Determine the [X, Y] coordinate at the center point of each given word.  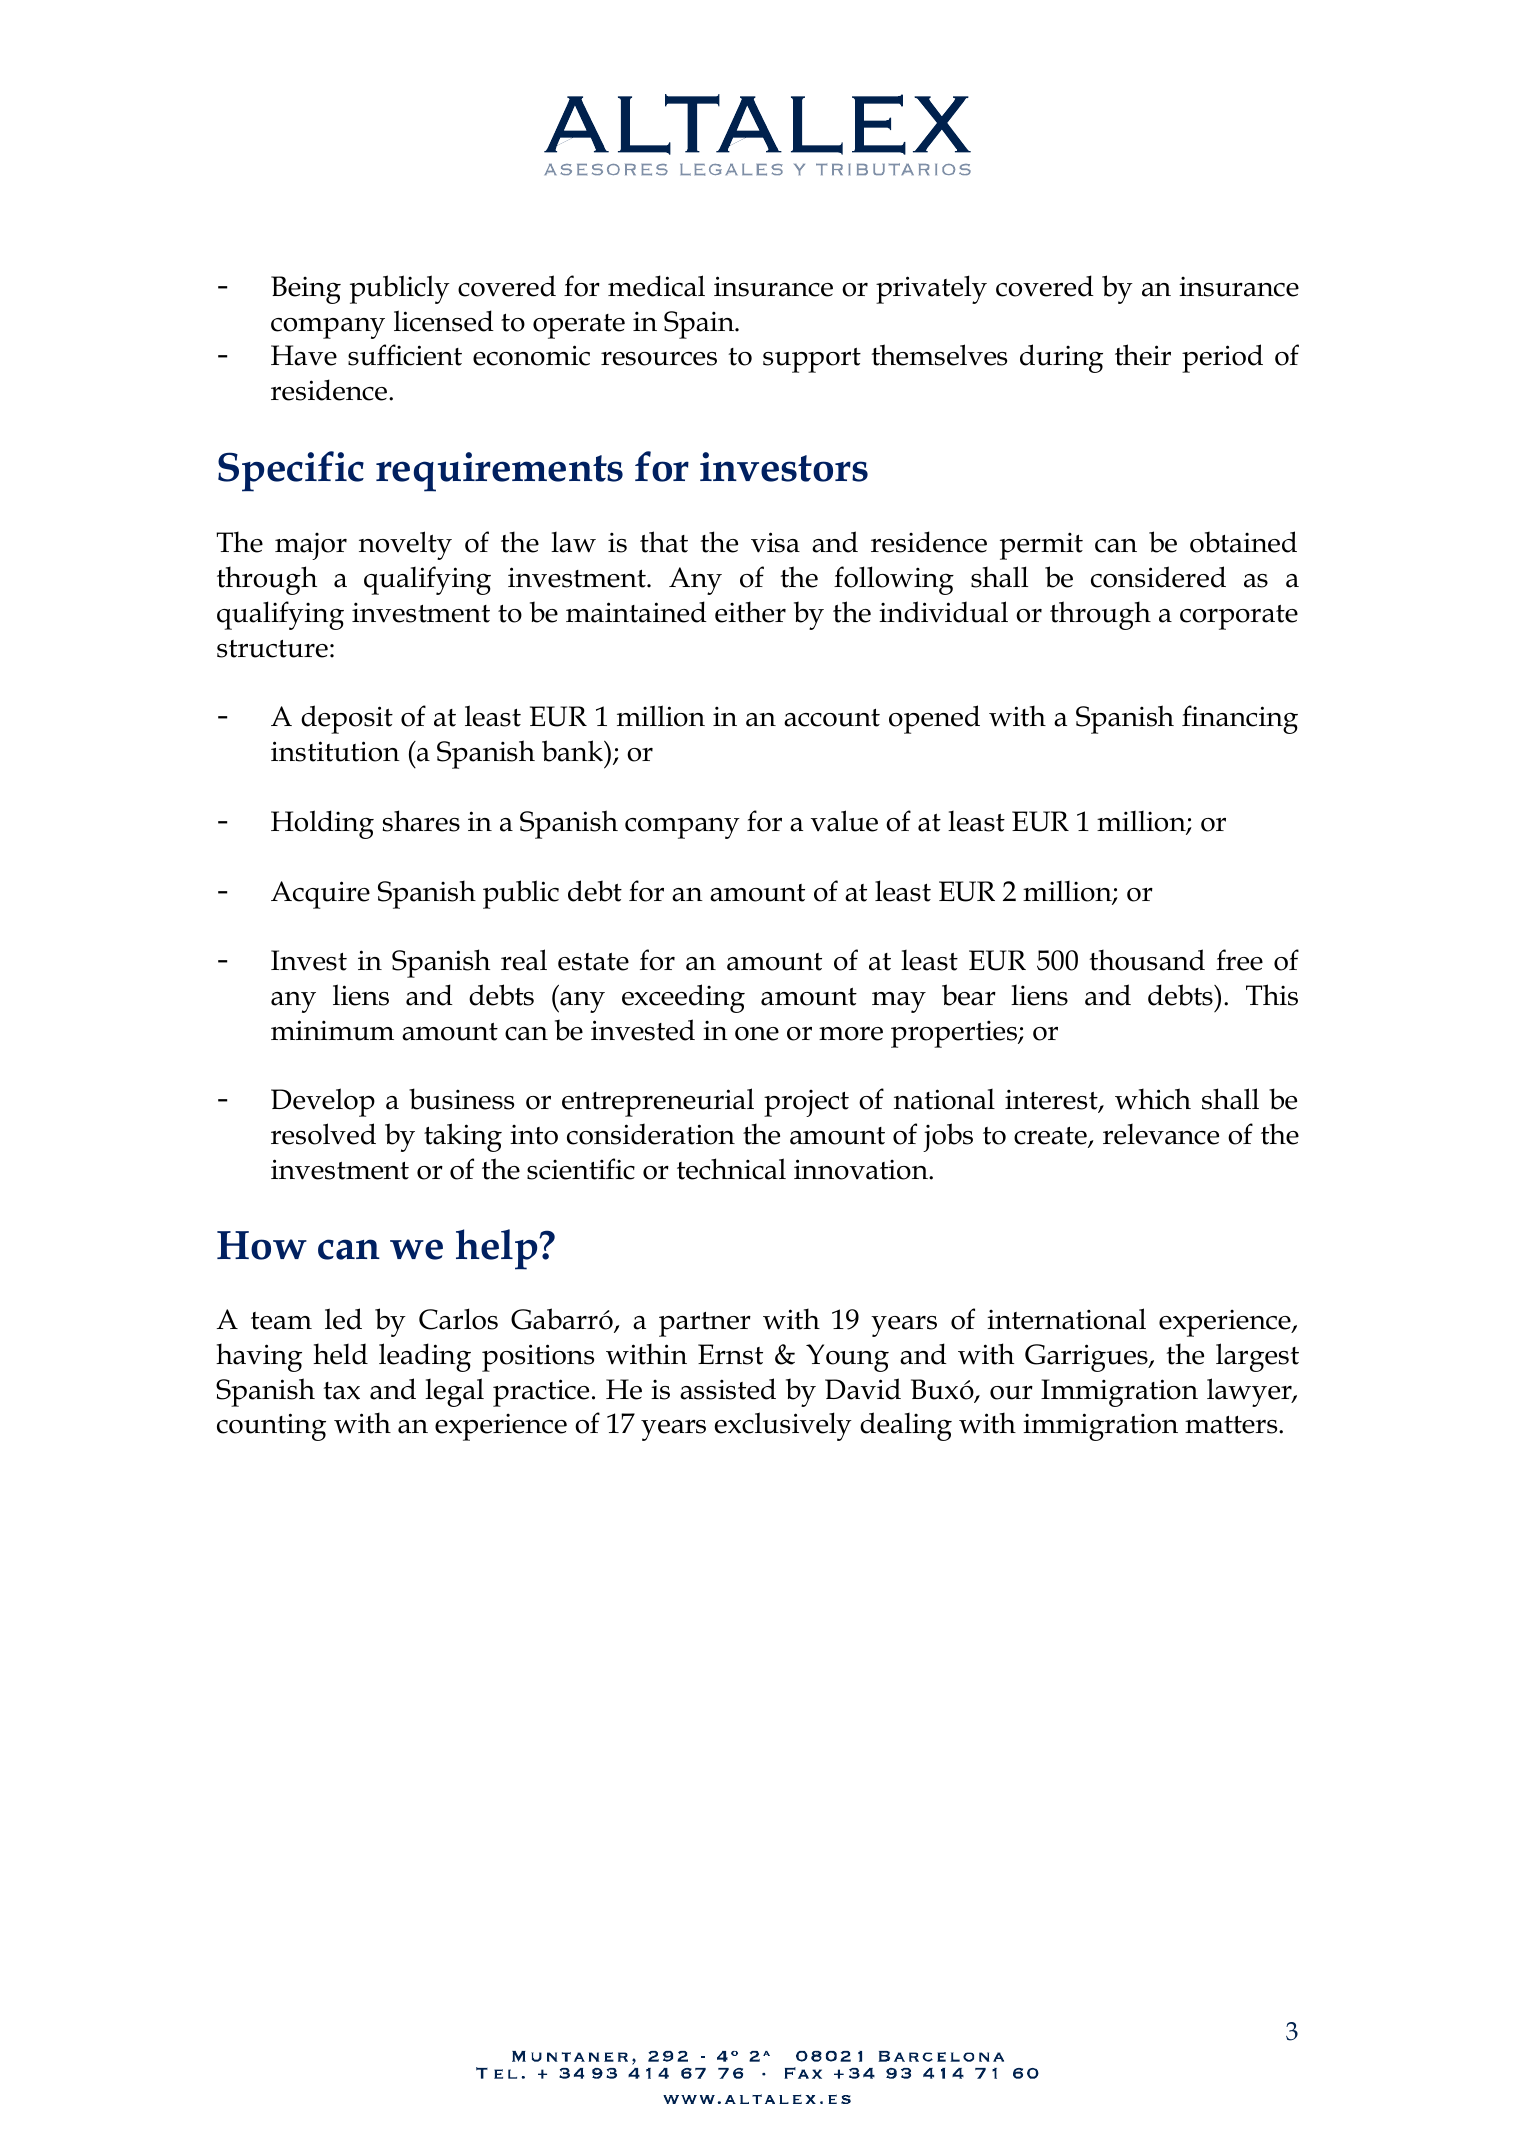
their [1143, 355]
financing [1240, 719]
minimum [332, 1030]
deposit [347, 719]
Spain [700, 325]
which [1153, 1099]
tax [341, 1391]
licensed [444, 321]
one [757, 1034]
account [832, 718]
